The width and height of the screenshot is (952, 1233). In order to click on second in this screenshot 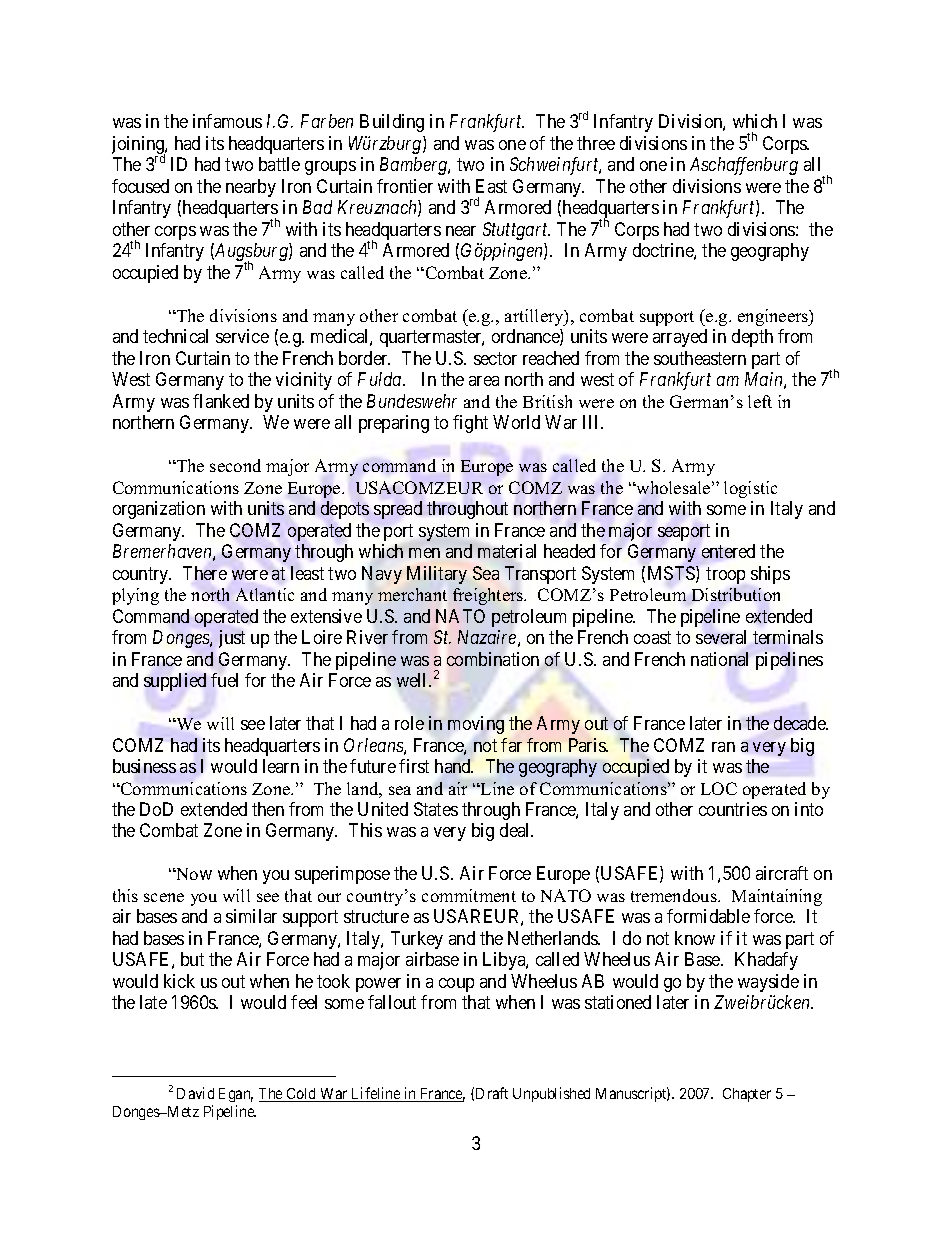, I will do `click(235, 465)`.
